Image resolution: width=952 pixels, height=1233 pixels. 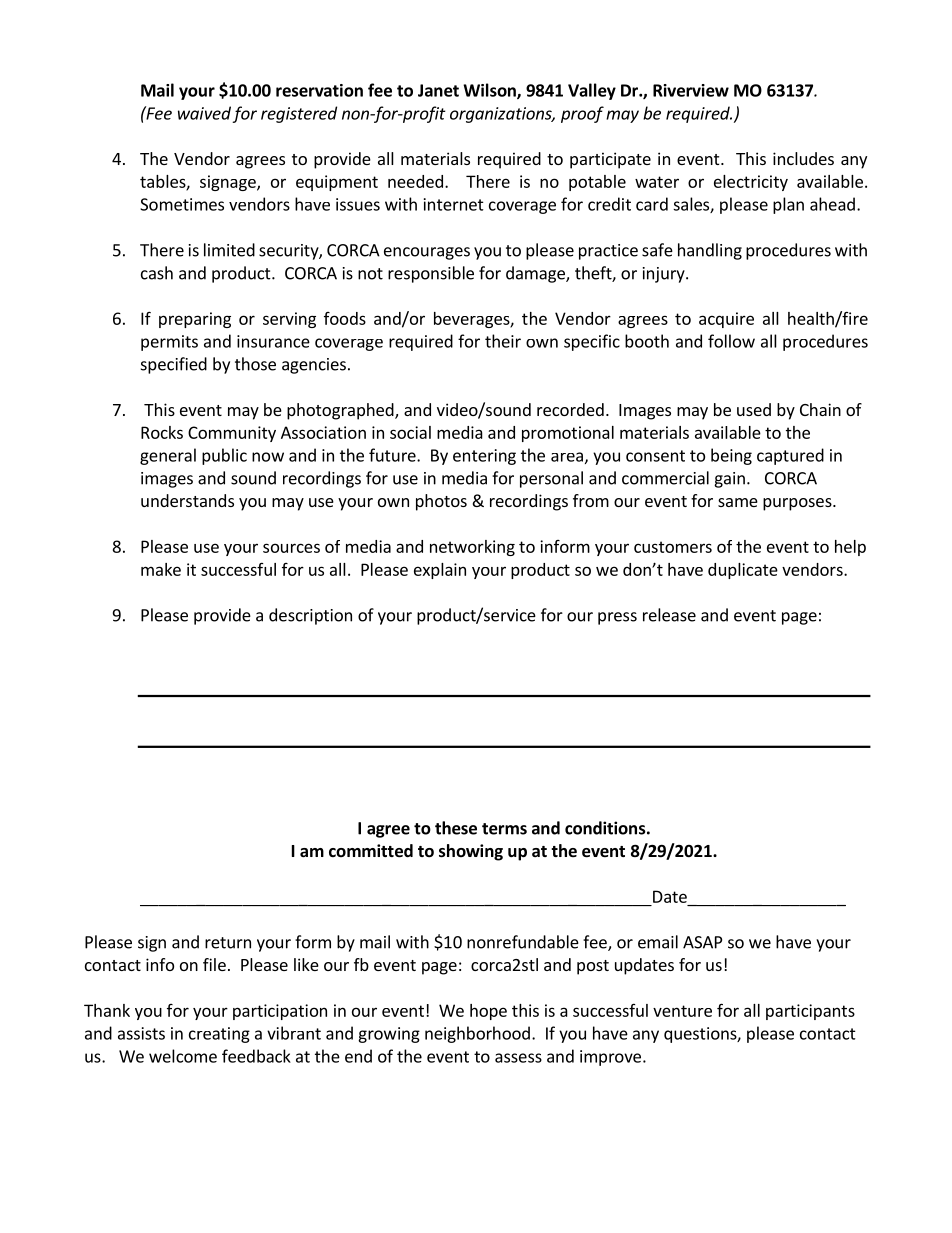 I want to click on participants, so click(x=810, y=1012).
